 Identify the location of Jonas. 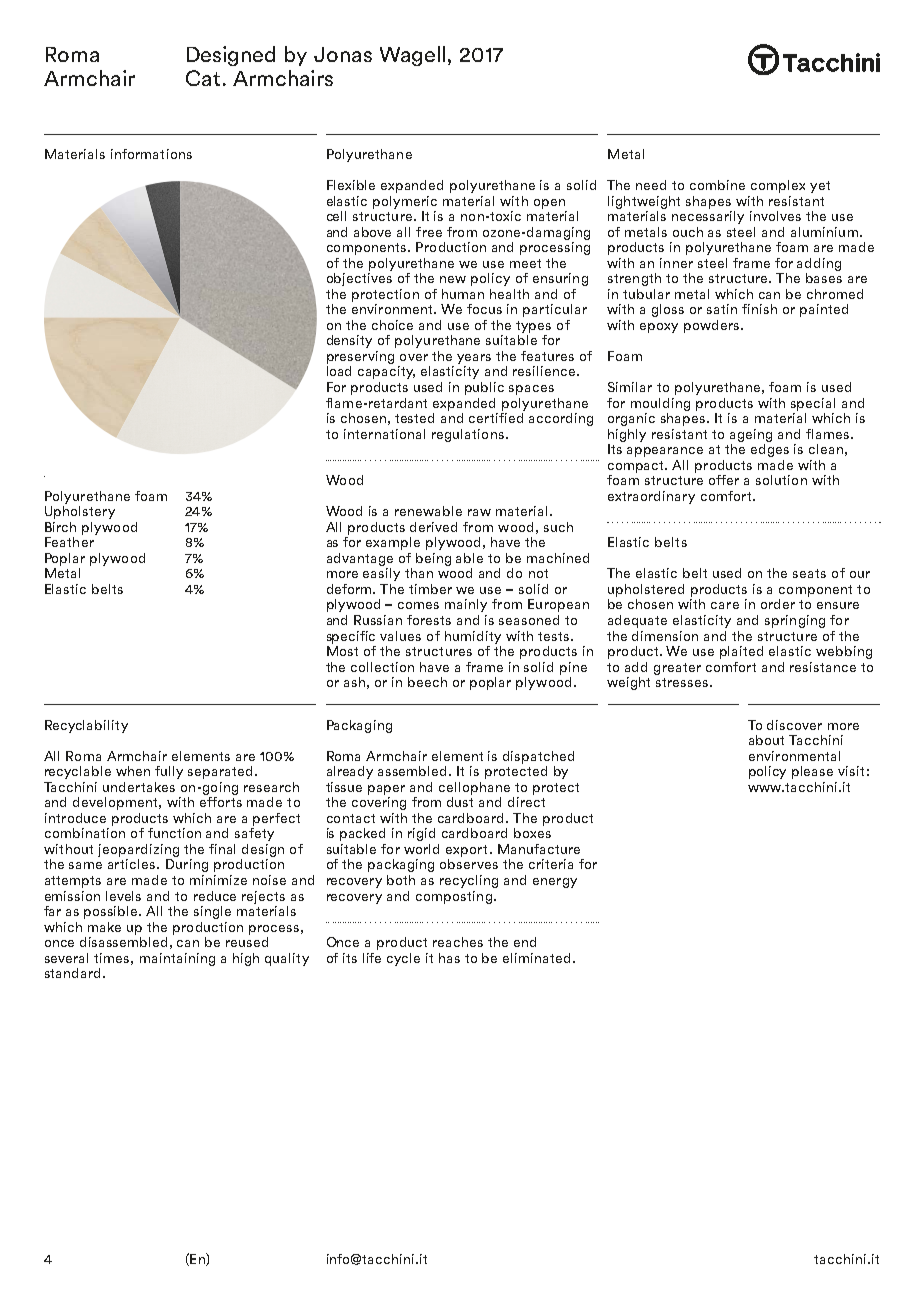
(343, 54).
